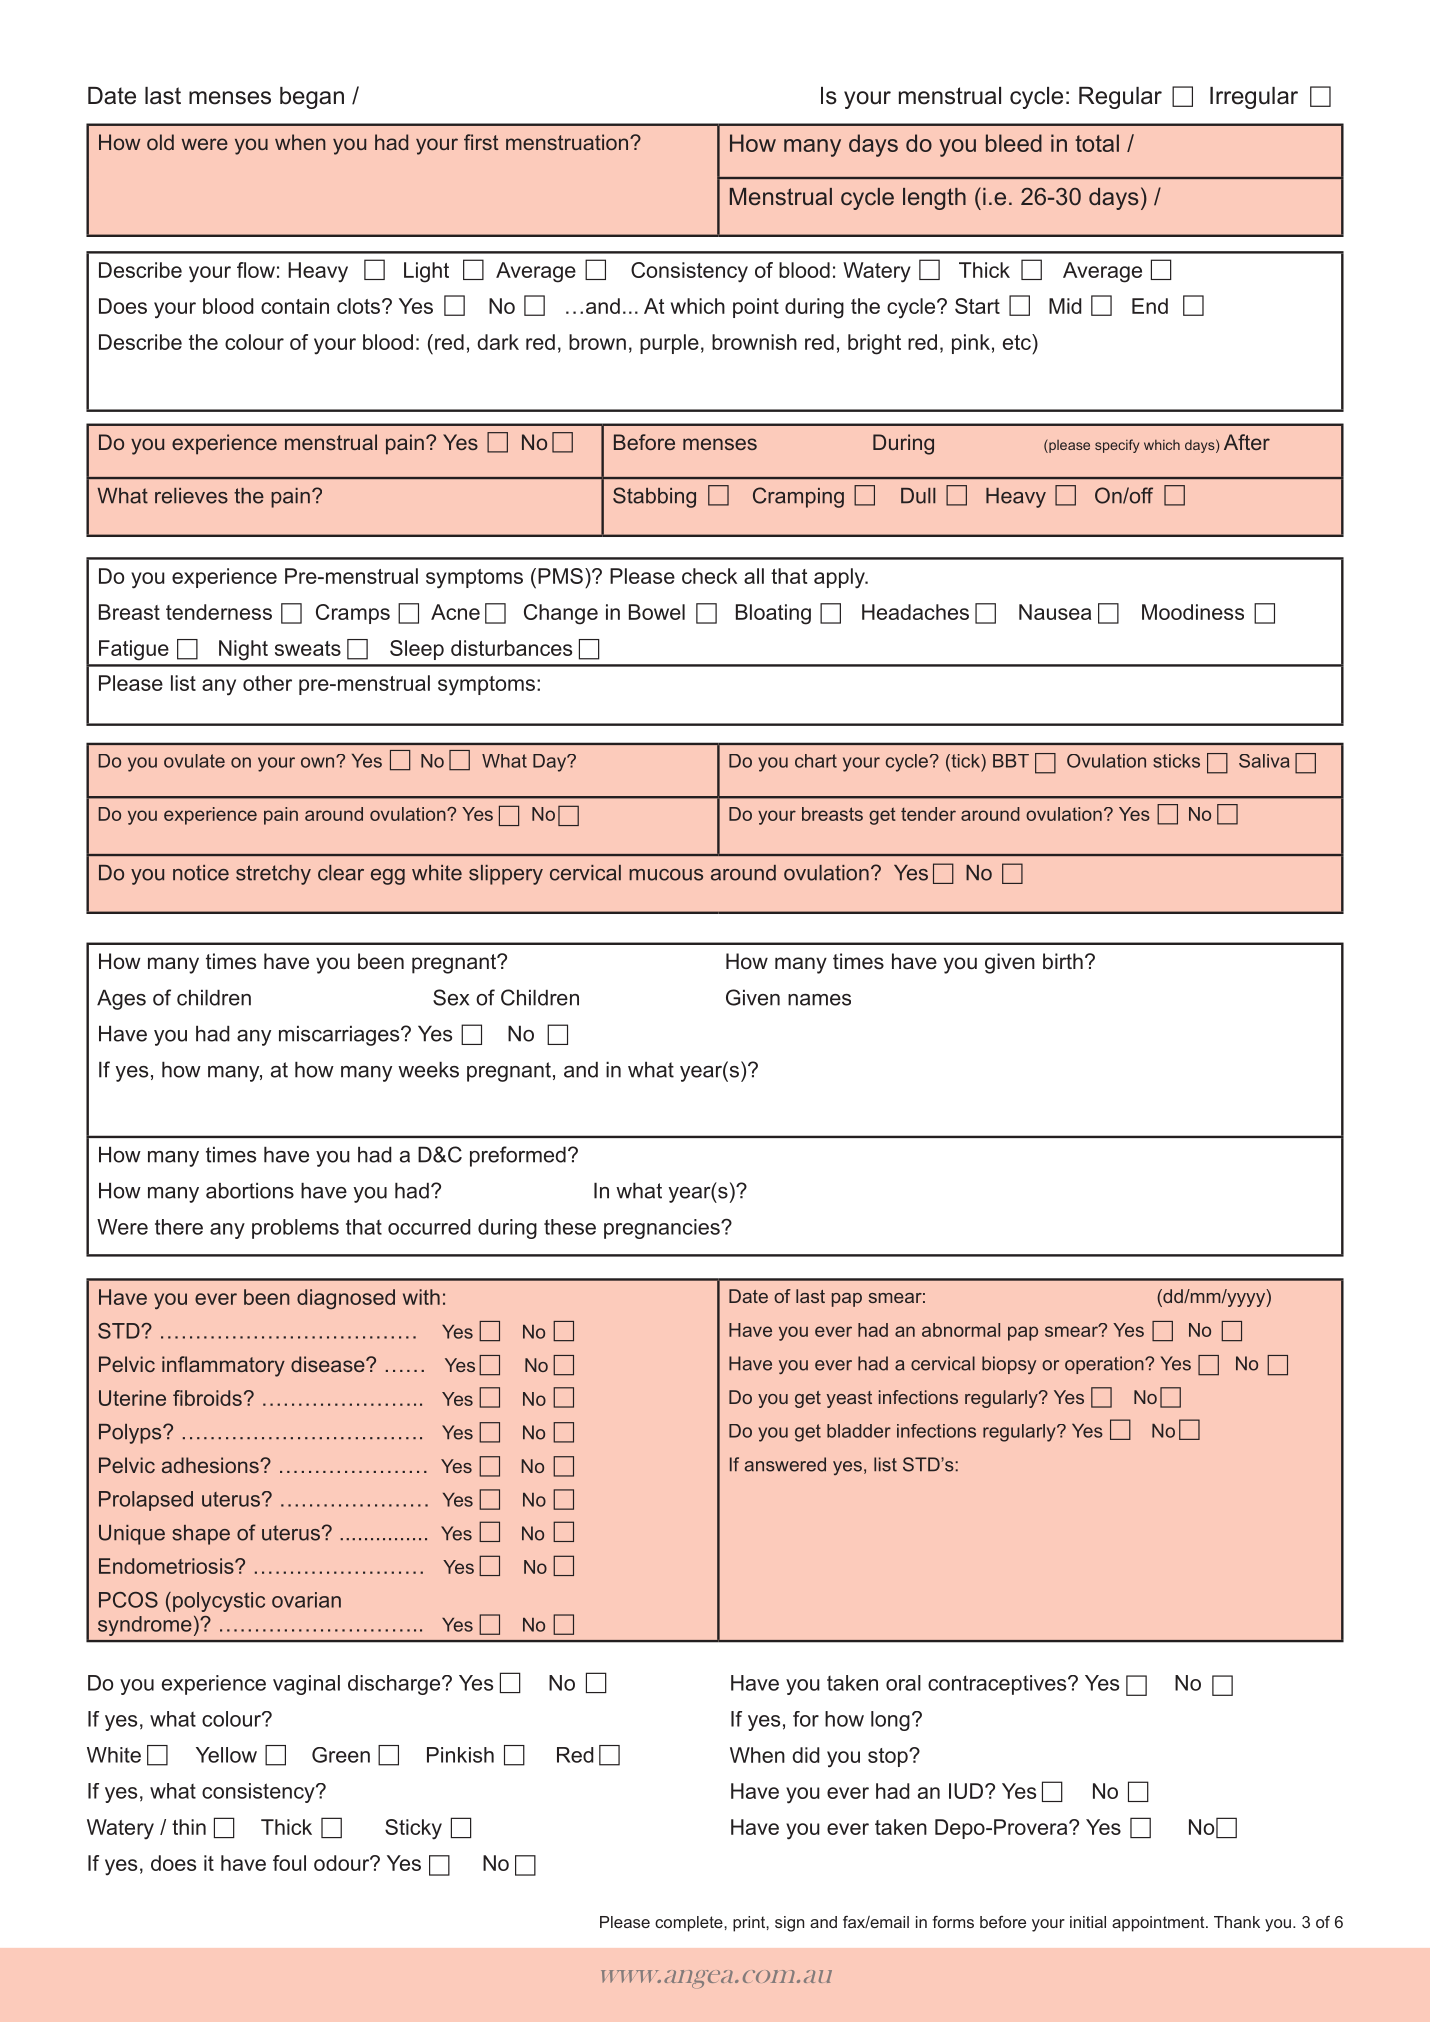 The image size is (1430, 2022). I want to click on total, so click(1097, 143).
